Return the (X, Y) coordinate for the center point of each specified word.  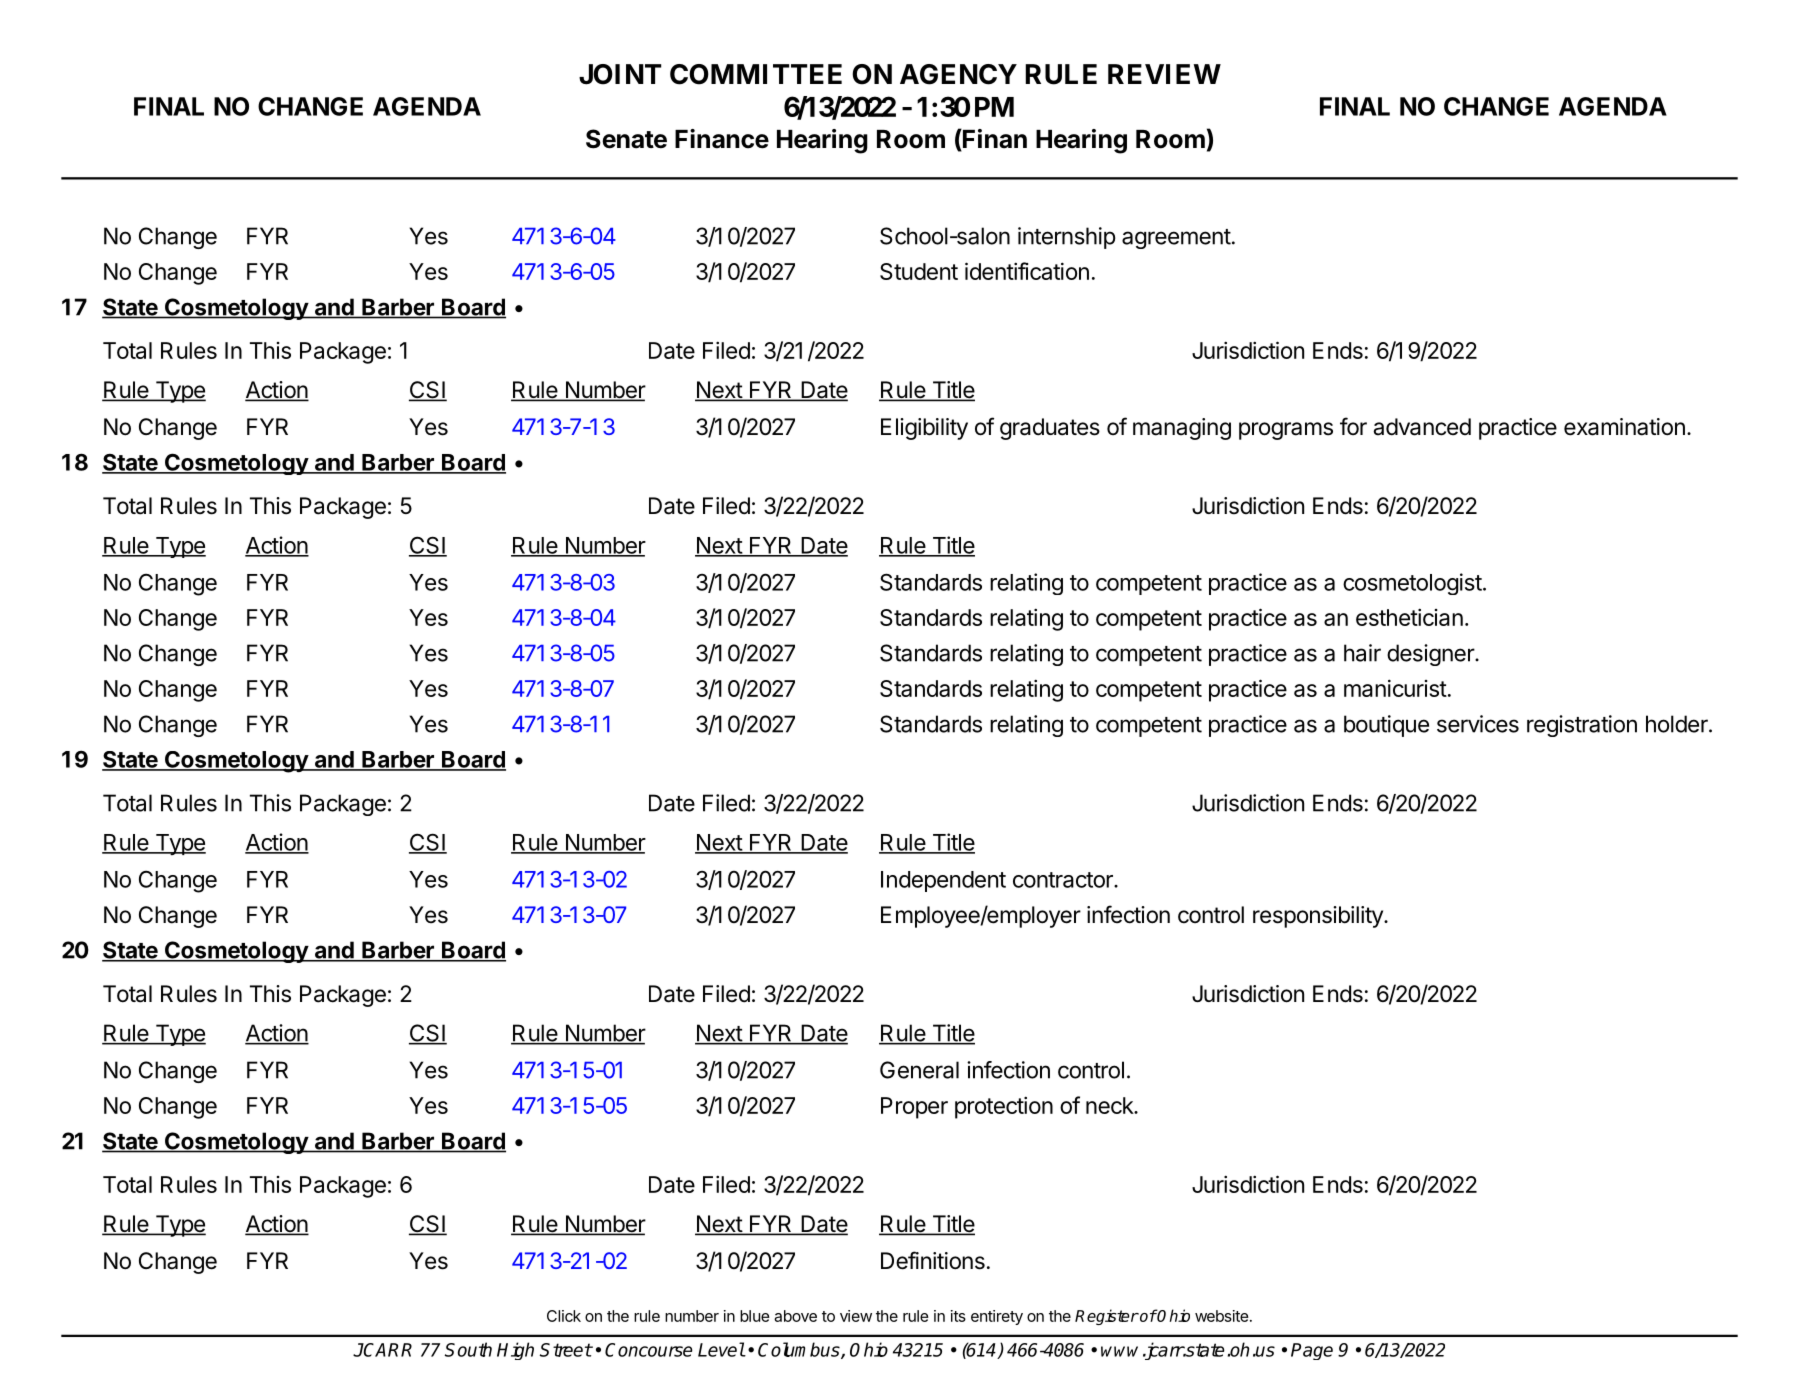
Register (1107, 1317)
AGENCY (958, 74)
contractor (1064, 880)
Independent (943, 881)
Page (1312, 1351)
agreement (1176, 239)
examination (1624, 427)
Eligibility (924, 429)
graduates (1050, 429)
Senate (626, 139)
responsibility (1319, 917)
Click (564, 1316)
